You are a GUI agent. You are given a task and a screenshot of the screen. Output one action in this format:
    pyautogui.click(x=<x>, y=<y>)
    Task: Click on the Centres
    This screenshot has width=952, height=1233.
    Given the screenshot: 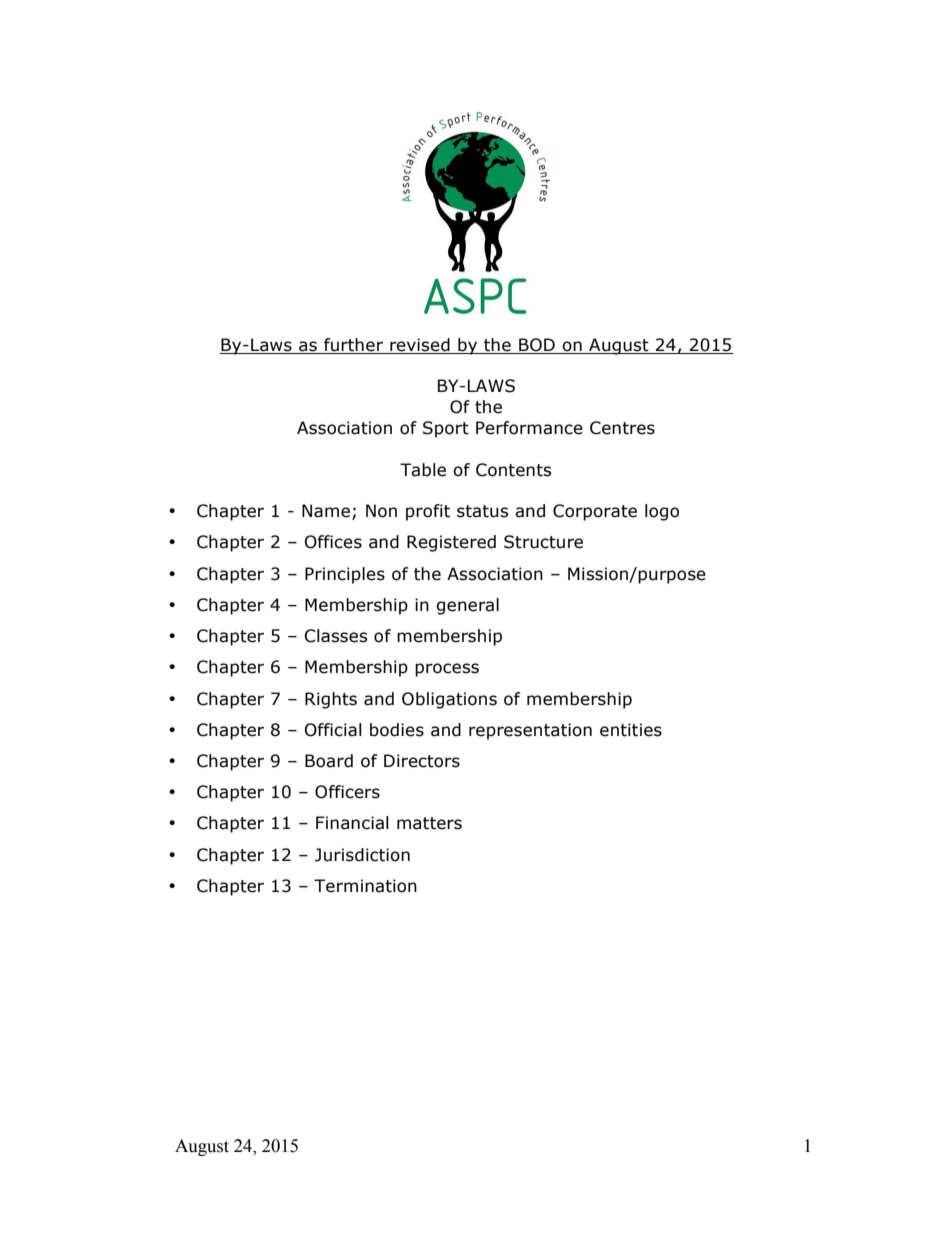 What is the action you would take?
    pyautogui.click(x=622, y=428)
